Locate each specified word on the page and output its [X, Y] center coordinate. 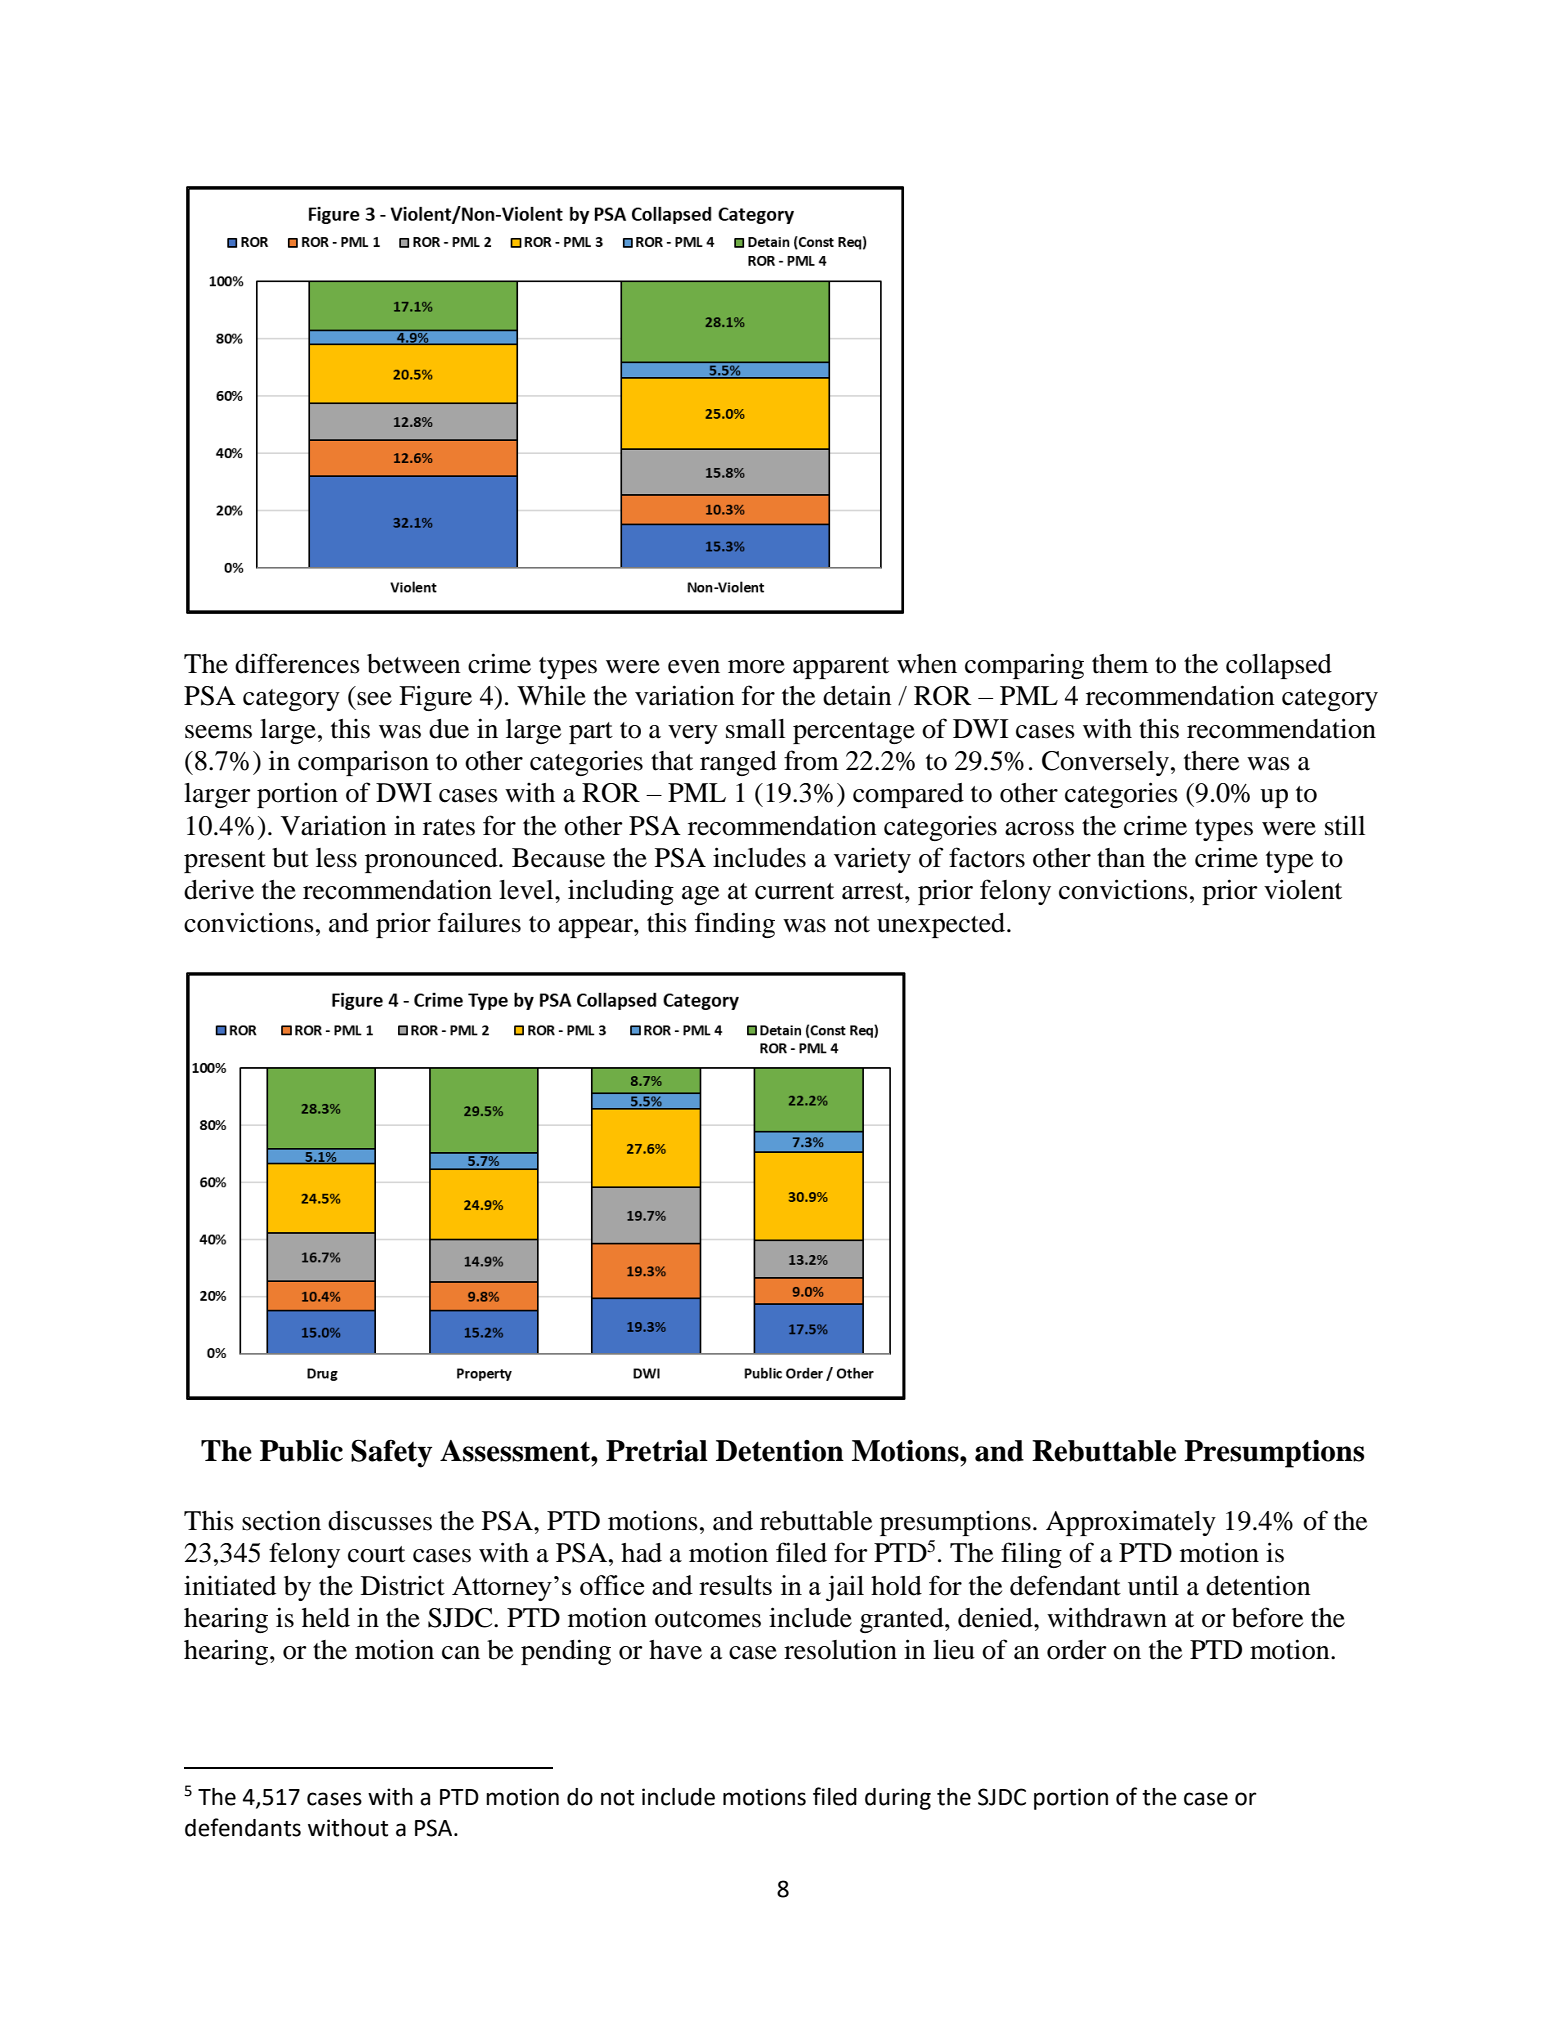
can [461, 1653]
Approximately [1131, 1523]
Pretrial [657, 1451]
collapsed [1279, 666]
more [756, 667]
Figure [435, 698]
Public [301, 1451]
